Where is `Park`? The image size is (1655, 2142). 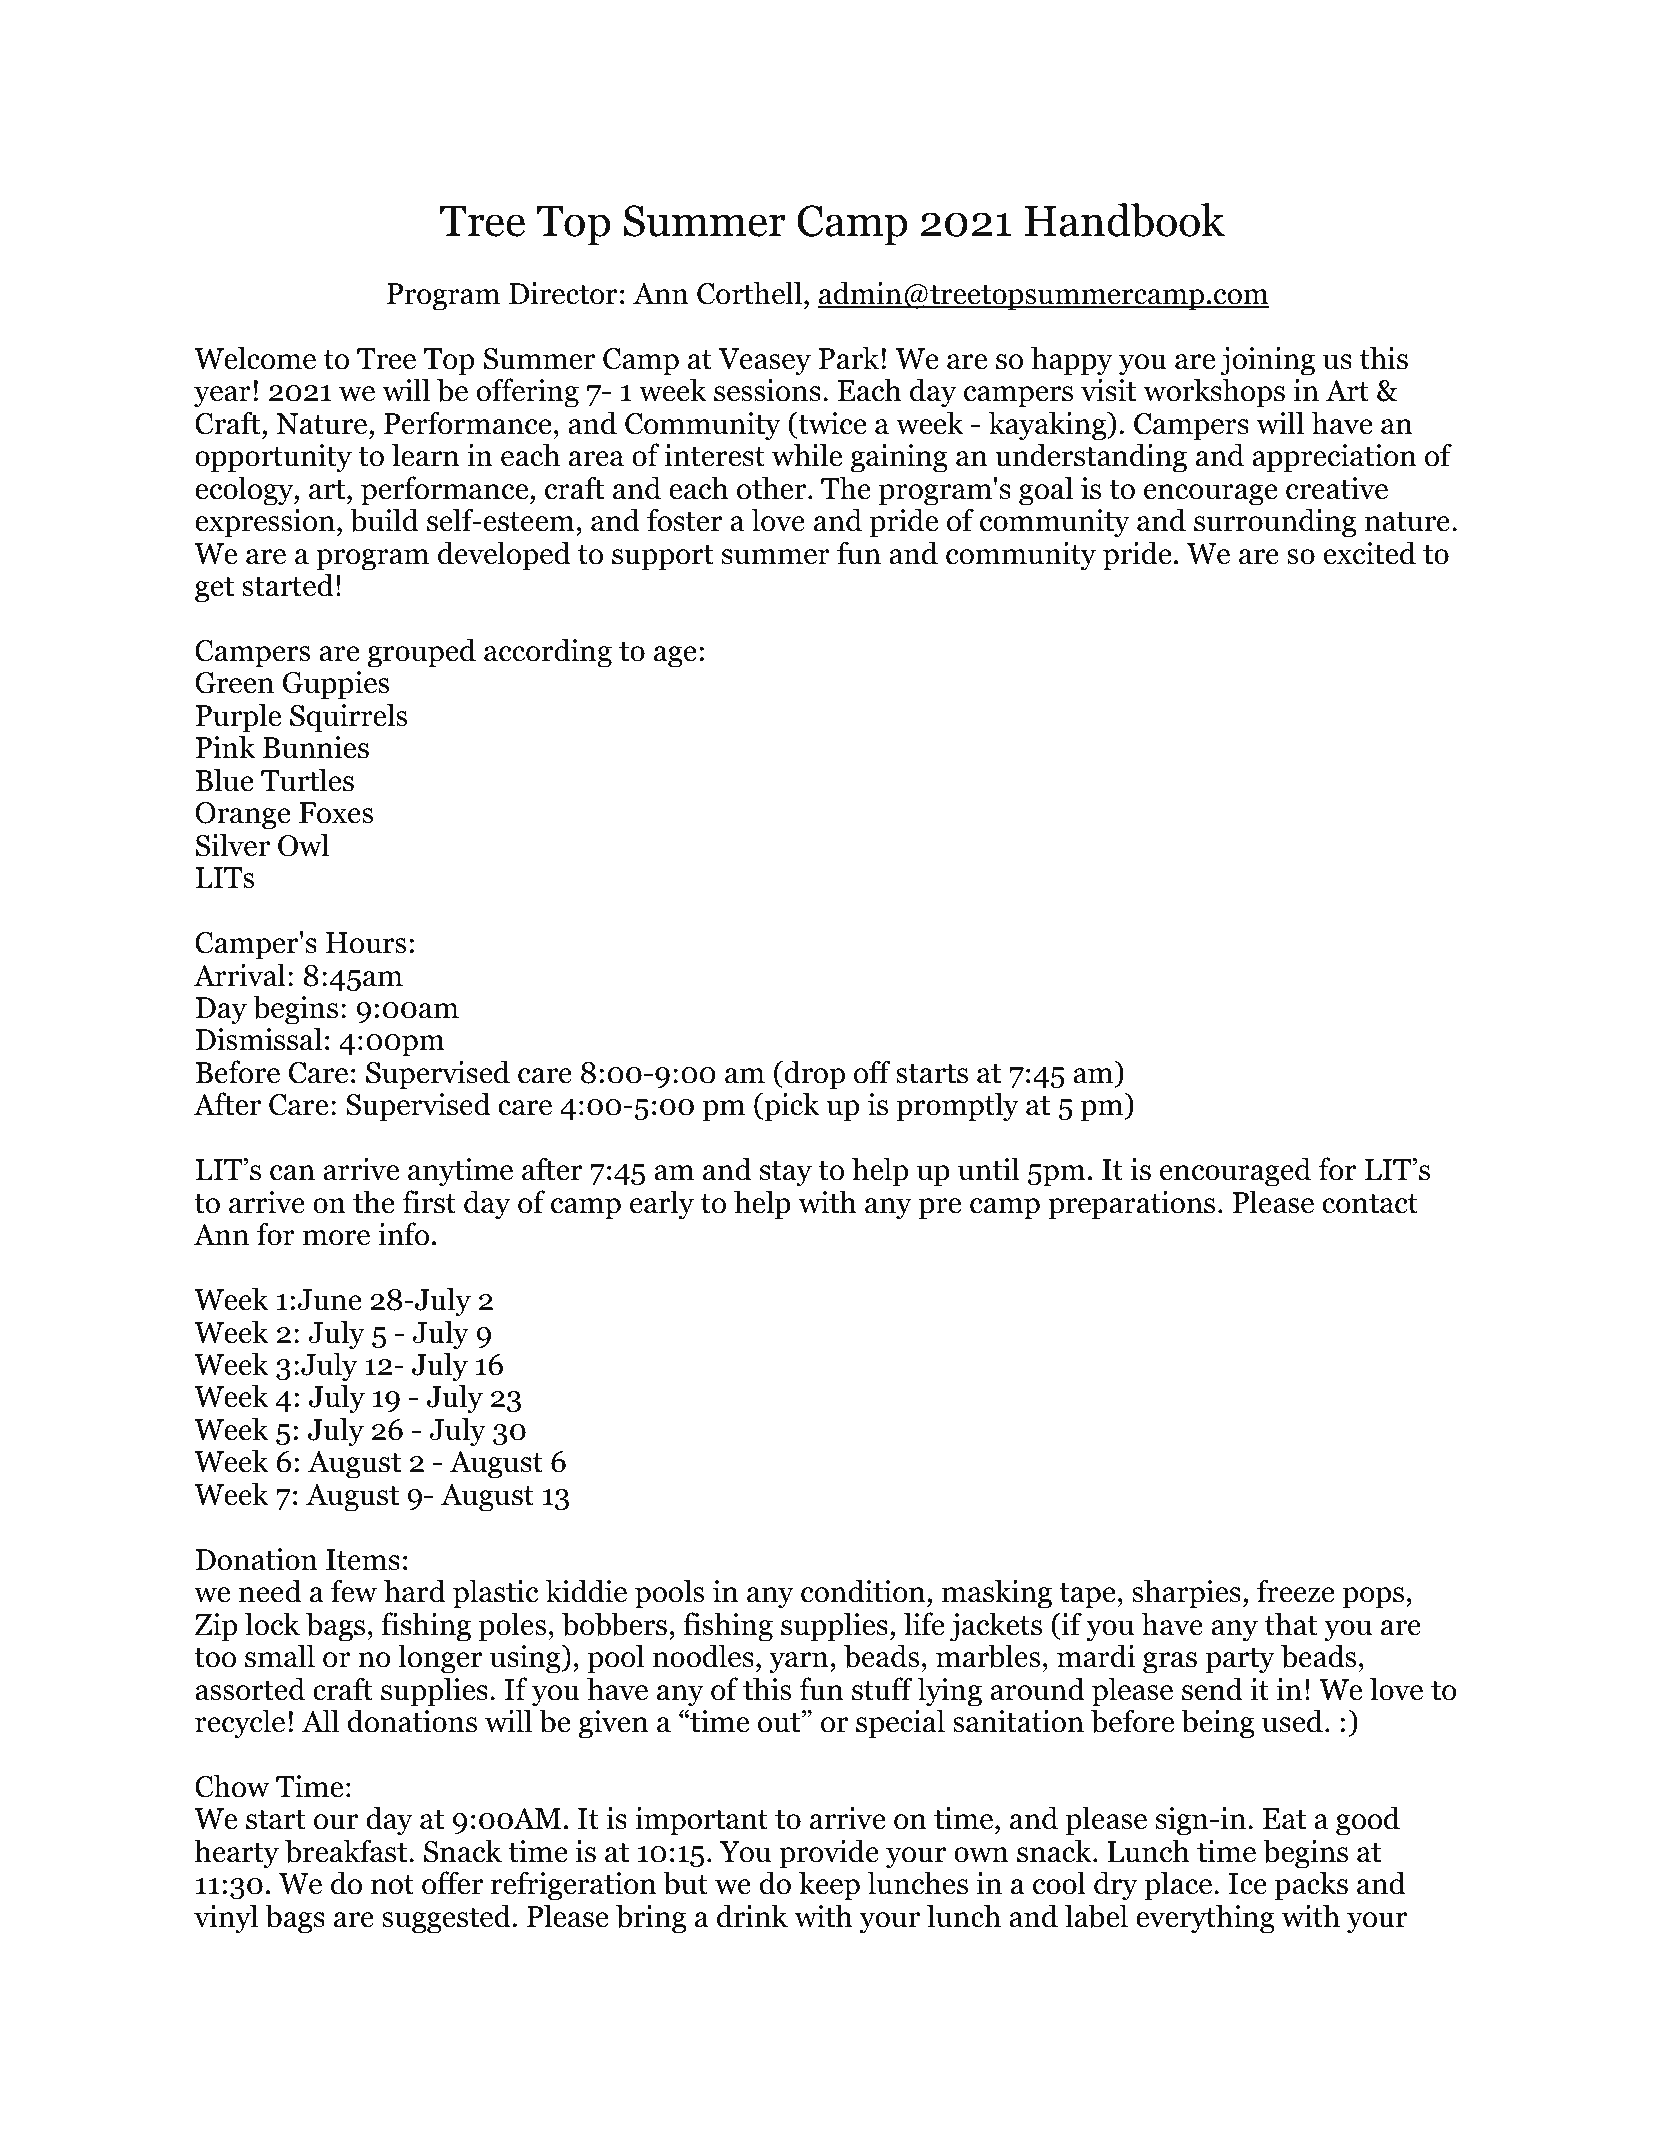
Park is located at coordinates (850, 358).
